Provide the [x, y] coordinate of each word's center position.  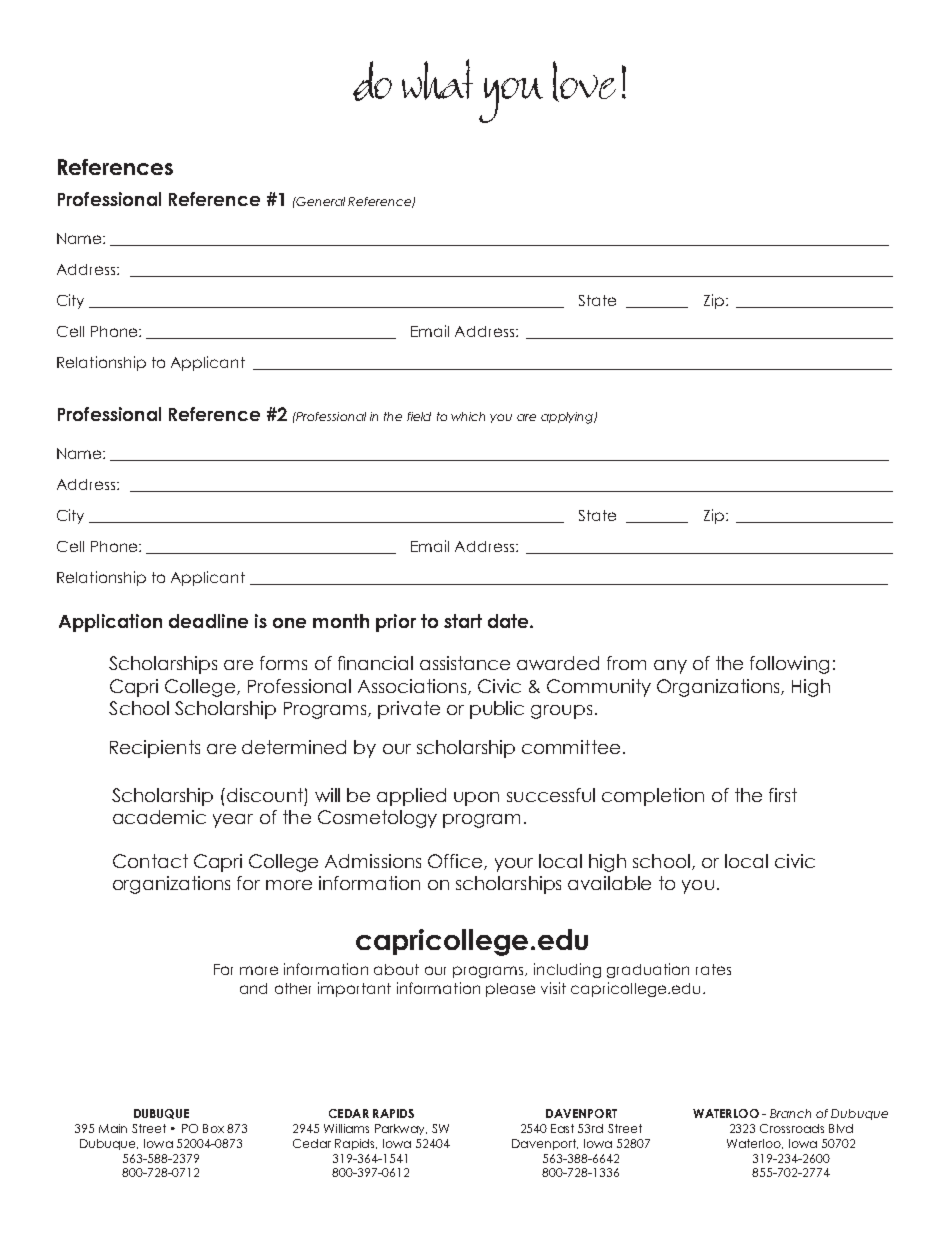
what [437, 79]
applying [568, 418]
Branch [790, 1113]
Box [213, 1128]
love [584, 81]
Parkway [401, 1129]
